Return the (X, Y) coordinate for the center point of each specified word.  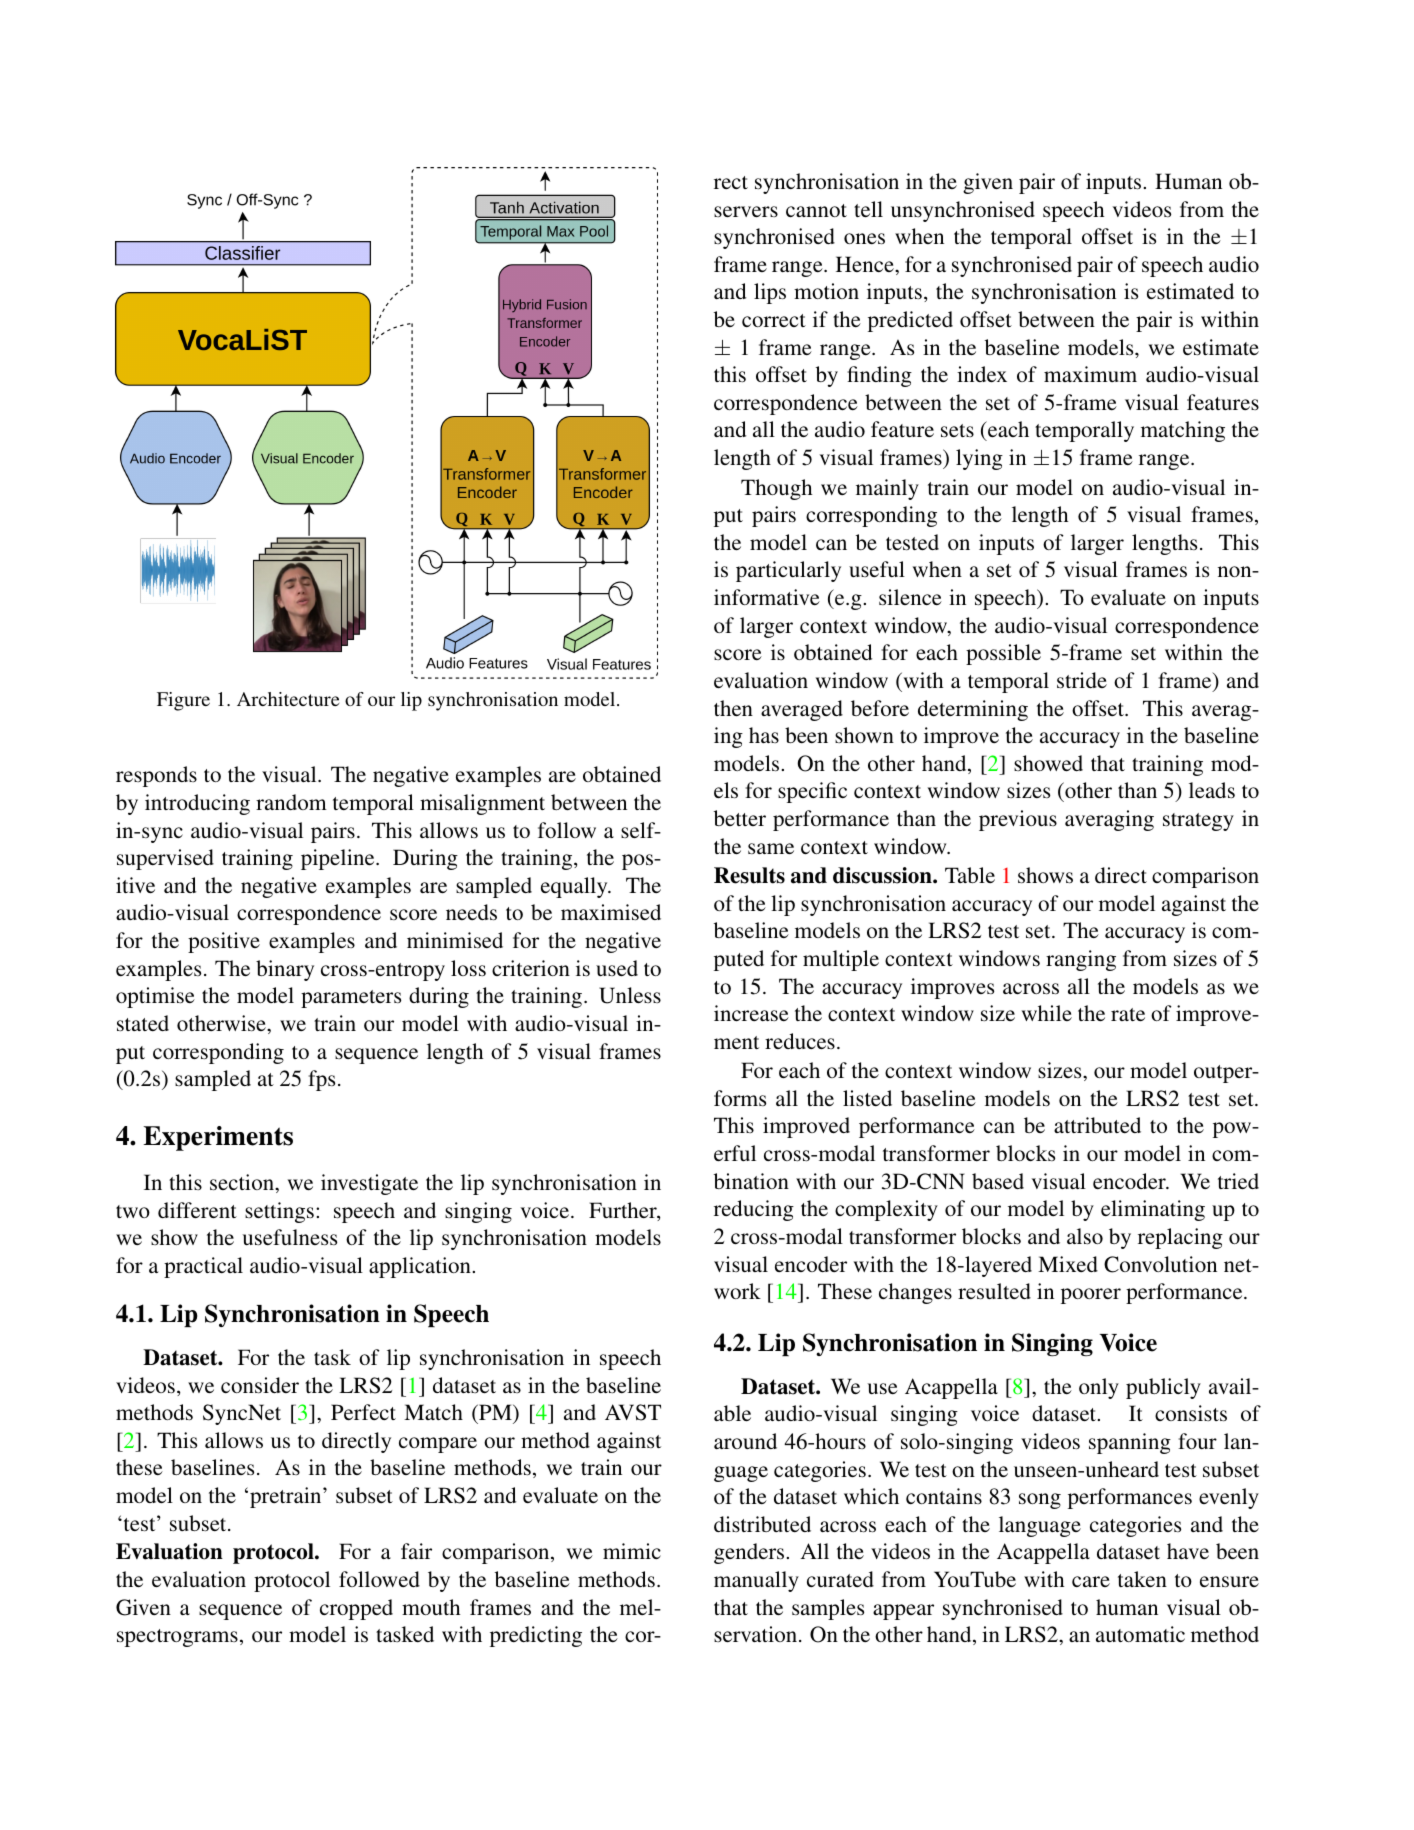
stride (1082, 680)
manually (756, 1581)
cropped (356, 1609)
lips (770, 293)
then (733, 708)
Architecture (288, 699)
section (243, 1182)
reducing (754, 1210)
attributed (1097, 1125)
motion (826, 291)
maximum (1090, 374)
